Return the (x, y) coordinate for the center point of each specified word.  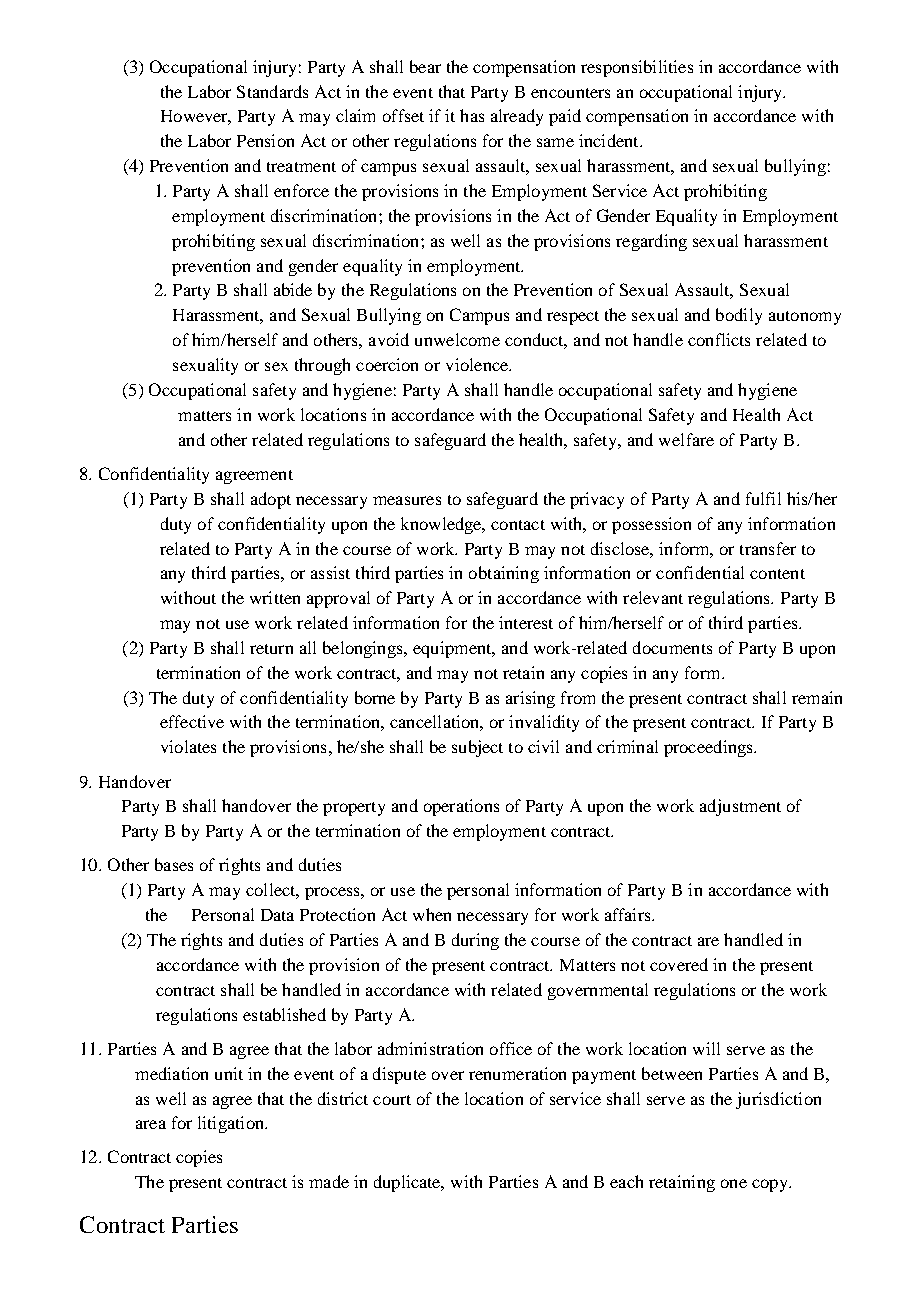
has (472, 115)
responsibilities (637, 68)
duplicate (408, 1183)
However (196, 117)
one (734, 1183)
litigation (232, 1124)
